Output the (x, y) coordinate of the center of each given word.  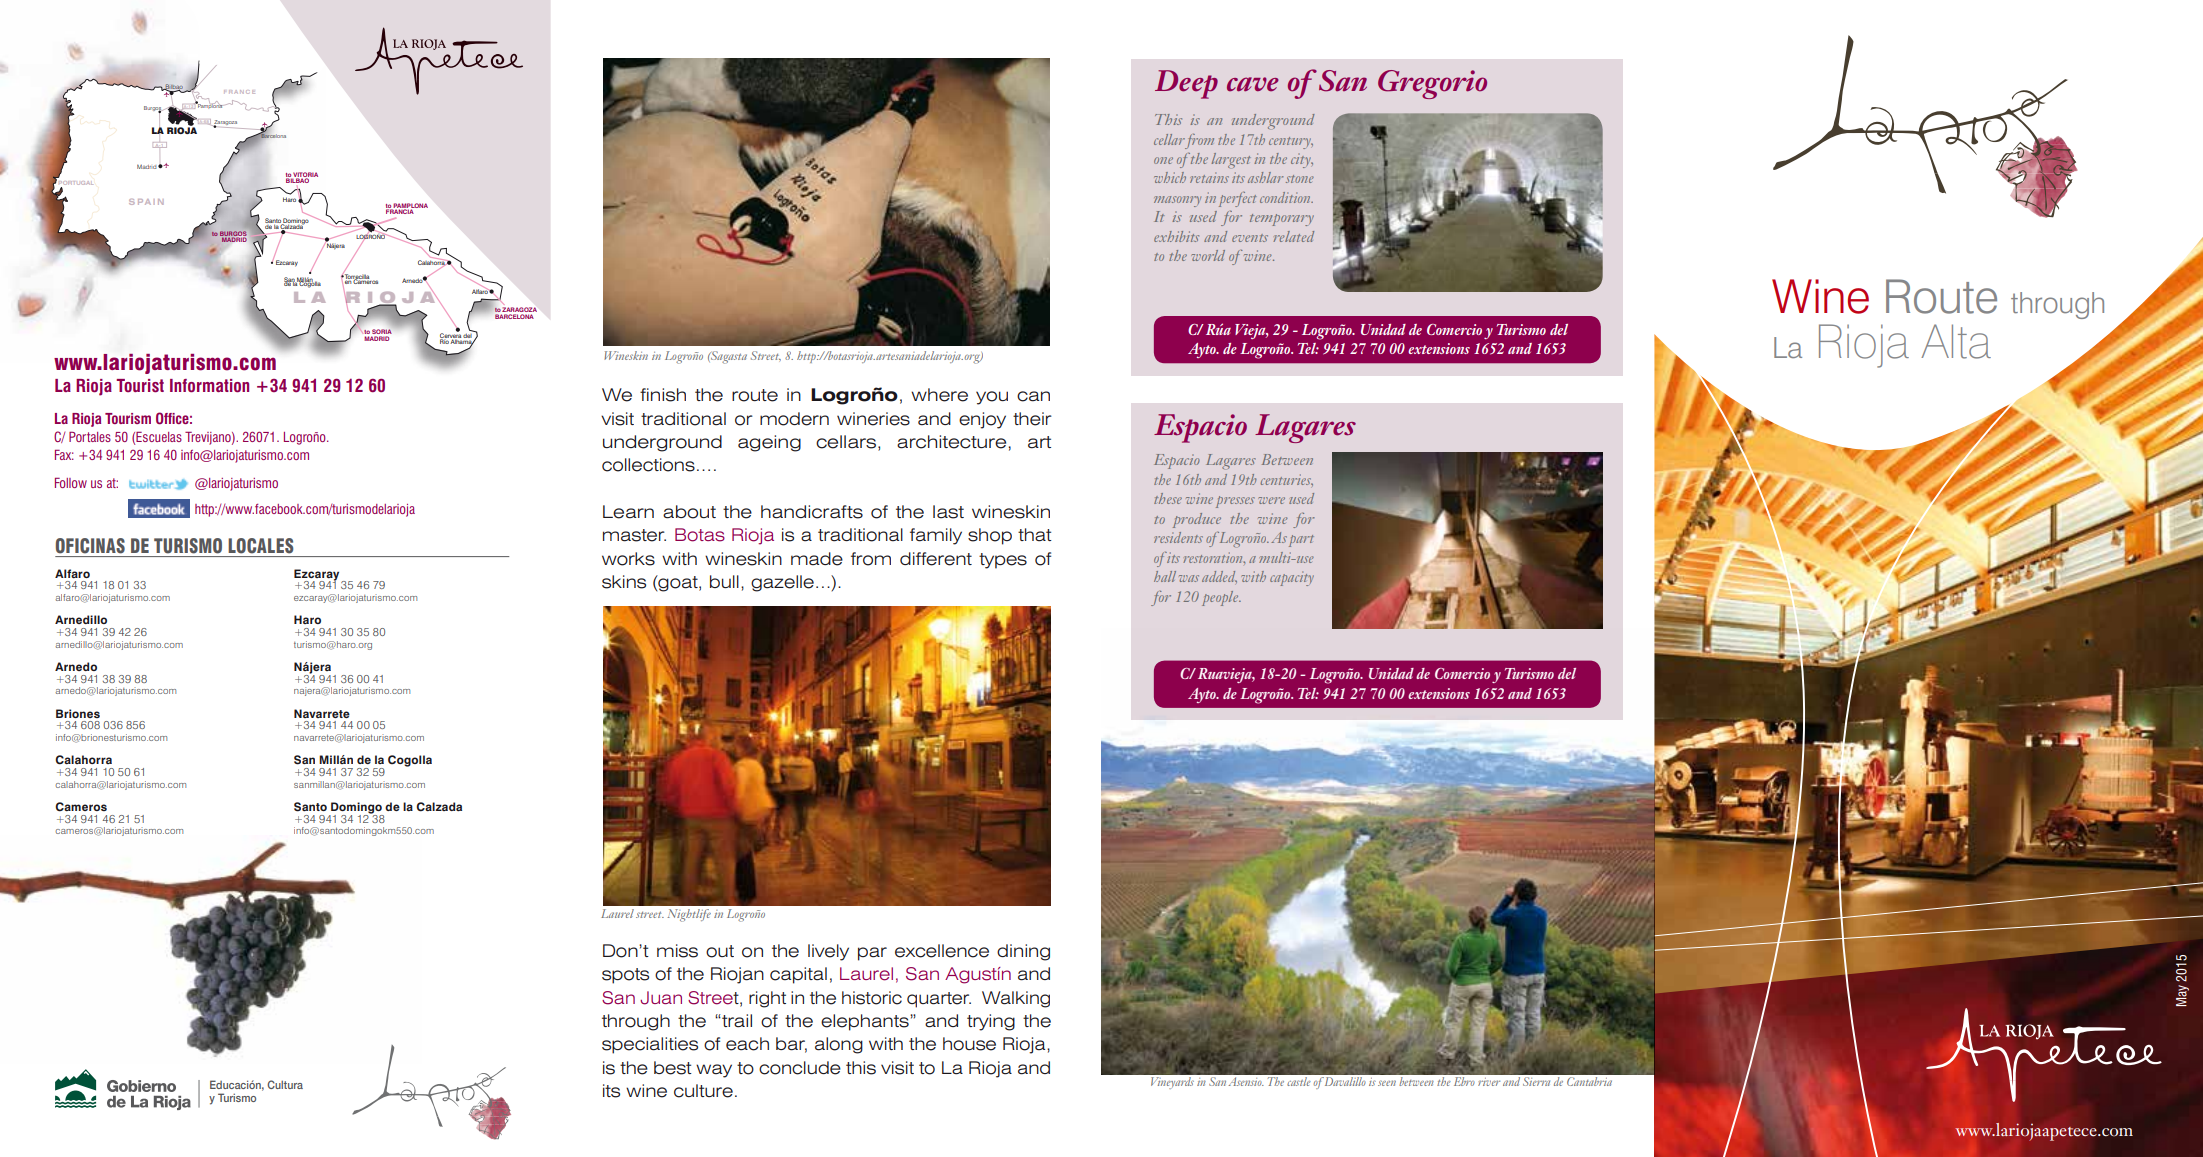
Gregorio (1432, 84)
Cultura (285, 1084)
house (969, 1044)
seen (1387, 1083)
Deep (1186, 84)
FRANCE (239, 92)
